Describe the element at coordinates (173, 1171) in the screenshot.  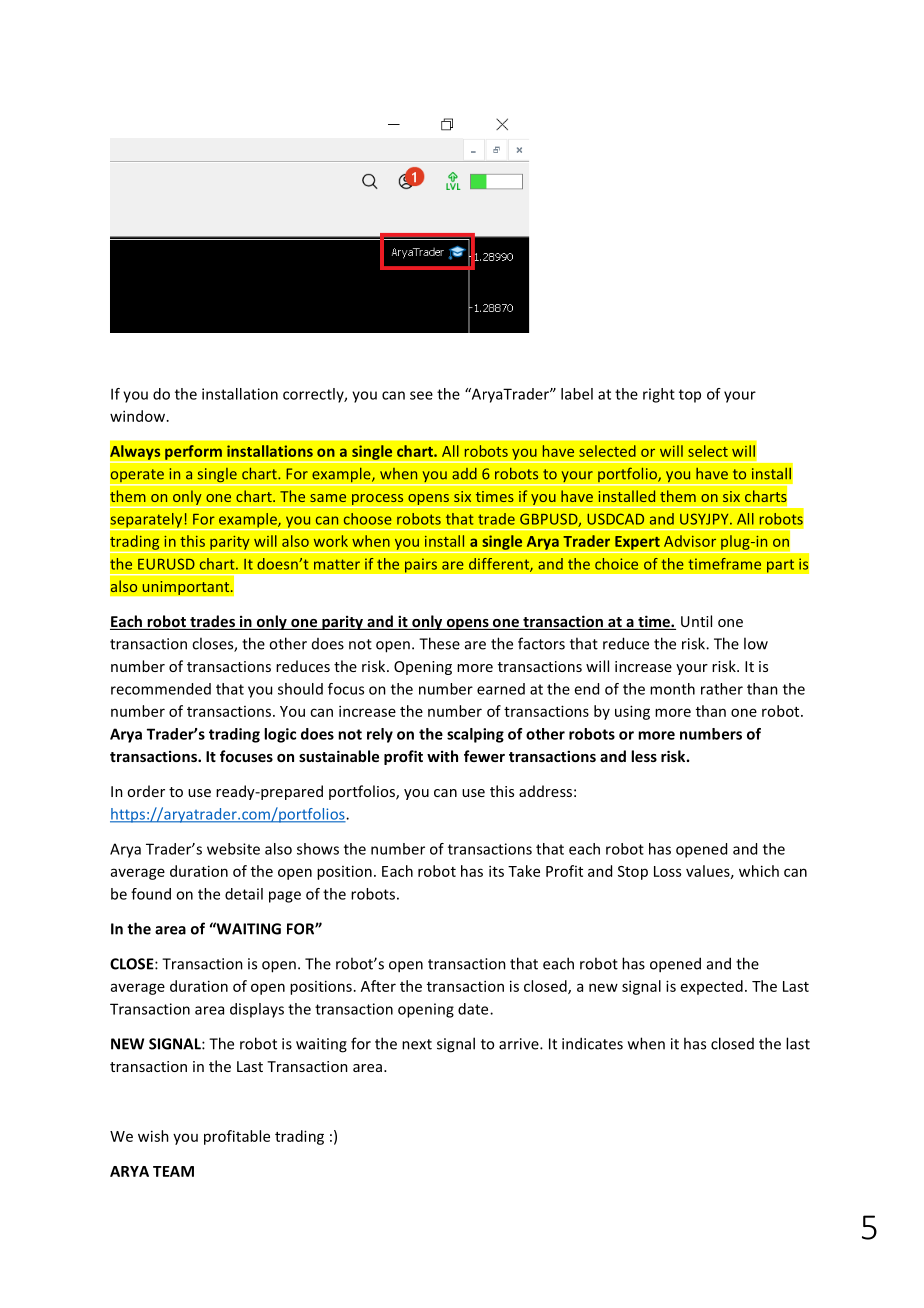
I see `TEAM` at that location.
